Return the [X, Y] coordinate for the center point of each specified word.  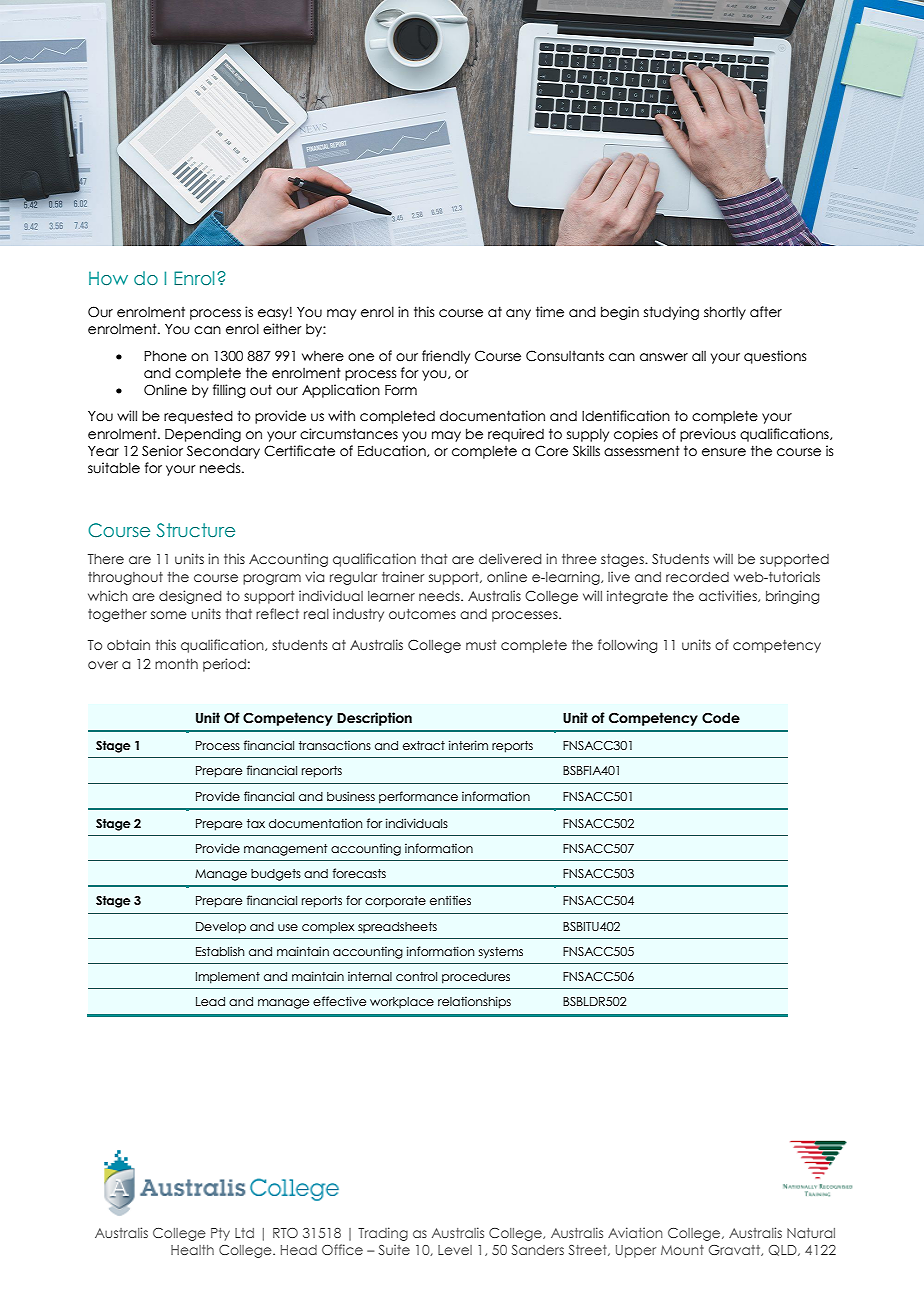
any [518, 314]
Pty [220, 1234]
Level [455, 1250]
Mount [682, 1250]
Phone [165, 356]
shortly [725, 313]
